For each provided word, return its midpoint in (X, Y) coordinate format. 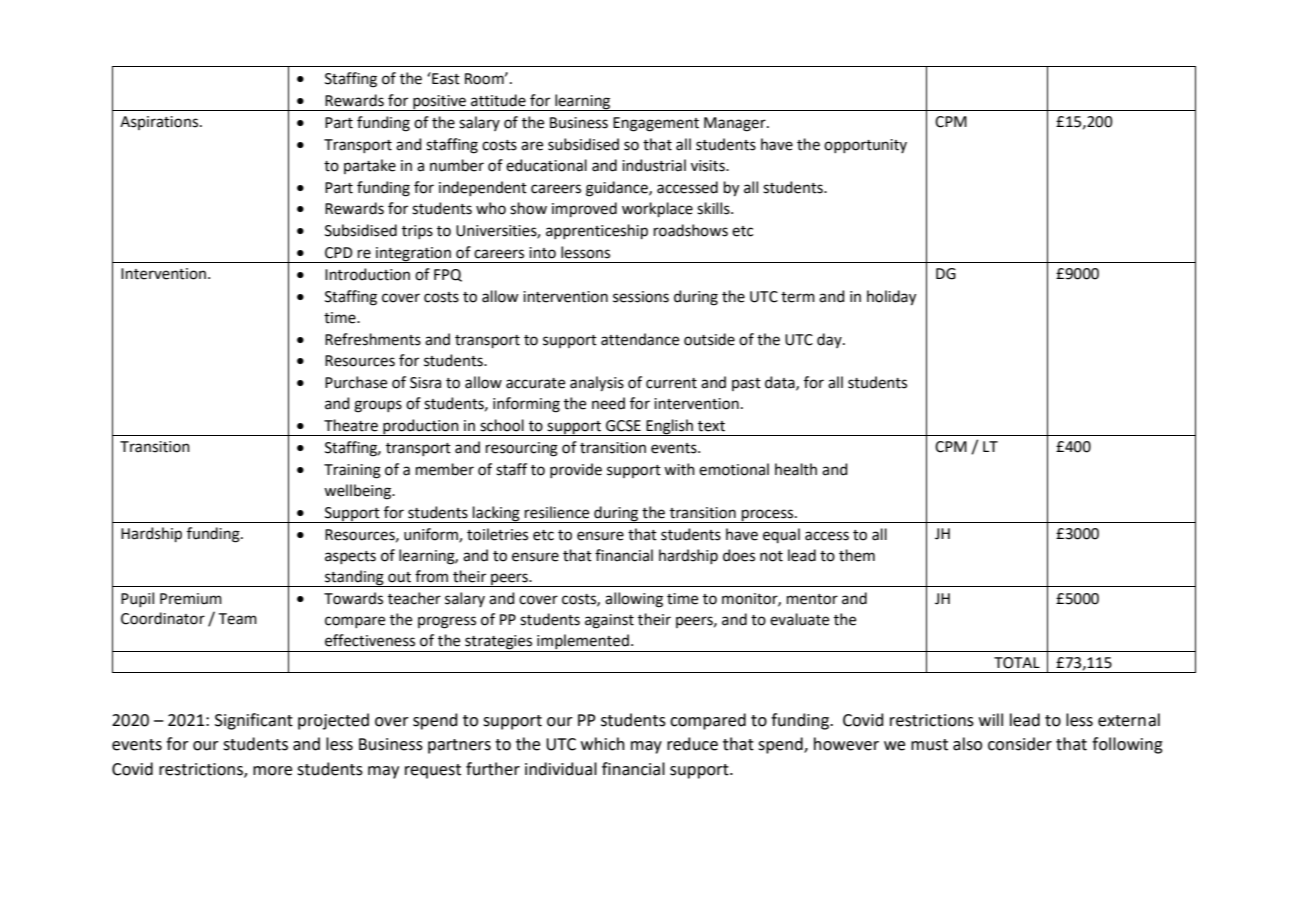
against (609, 621)
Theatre (351, 425)
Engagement (656, 124)
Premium (191, 599)
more (272, 771)
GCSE (623, 426)
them (857, 555)
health (796, 469)
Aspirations (159, 123)
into (542, 253)
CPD (339, 253)
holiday (891, 298)
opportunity (865, 146)
